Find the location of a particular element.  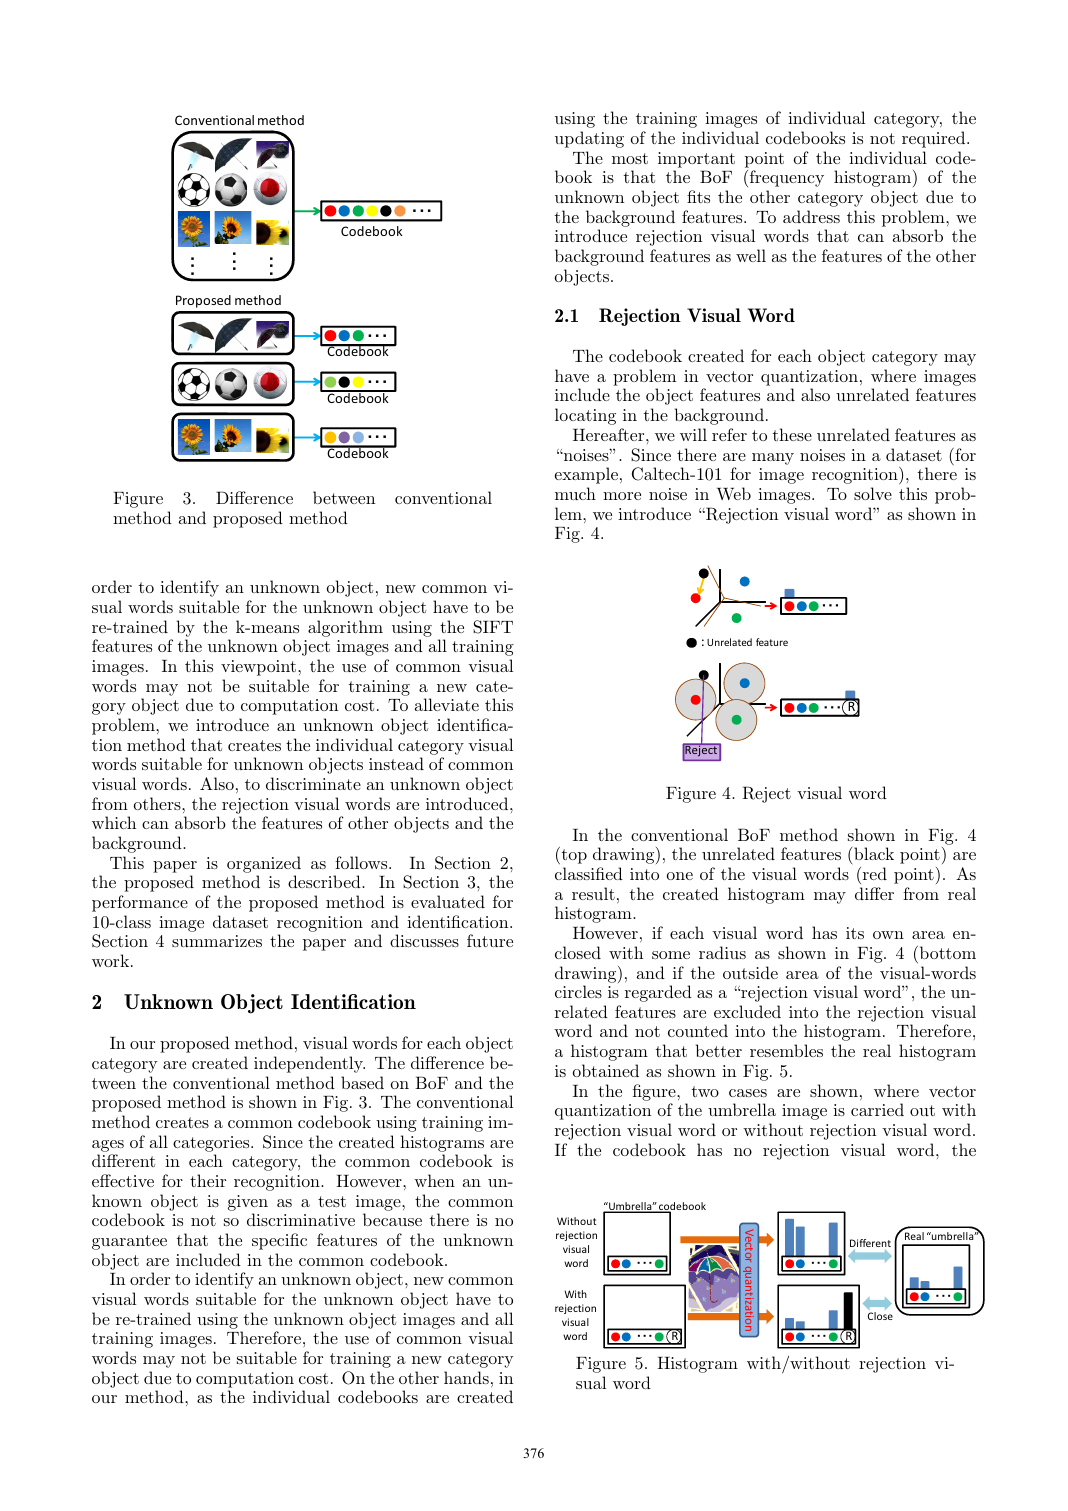

summarizes is located at coordinates (217, 941).
